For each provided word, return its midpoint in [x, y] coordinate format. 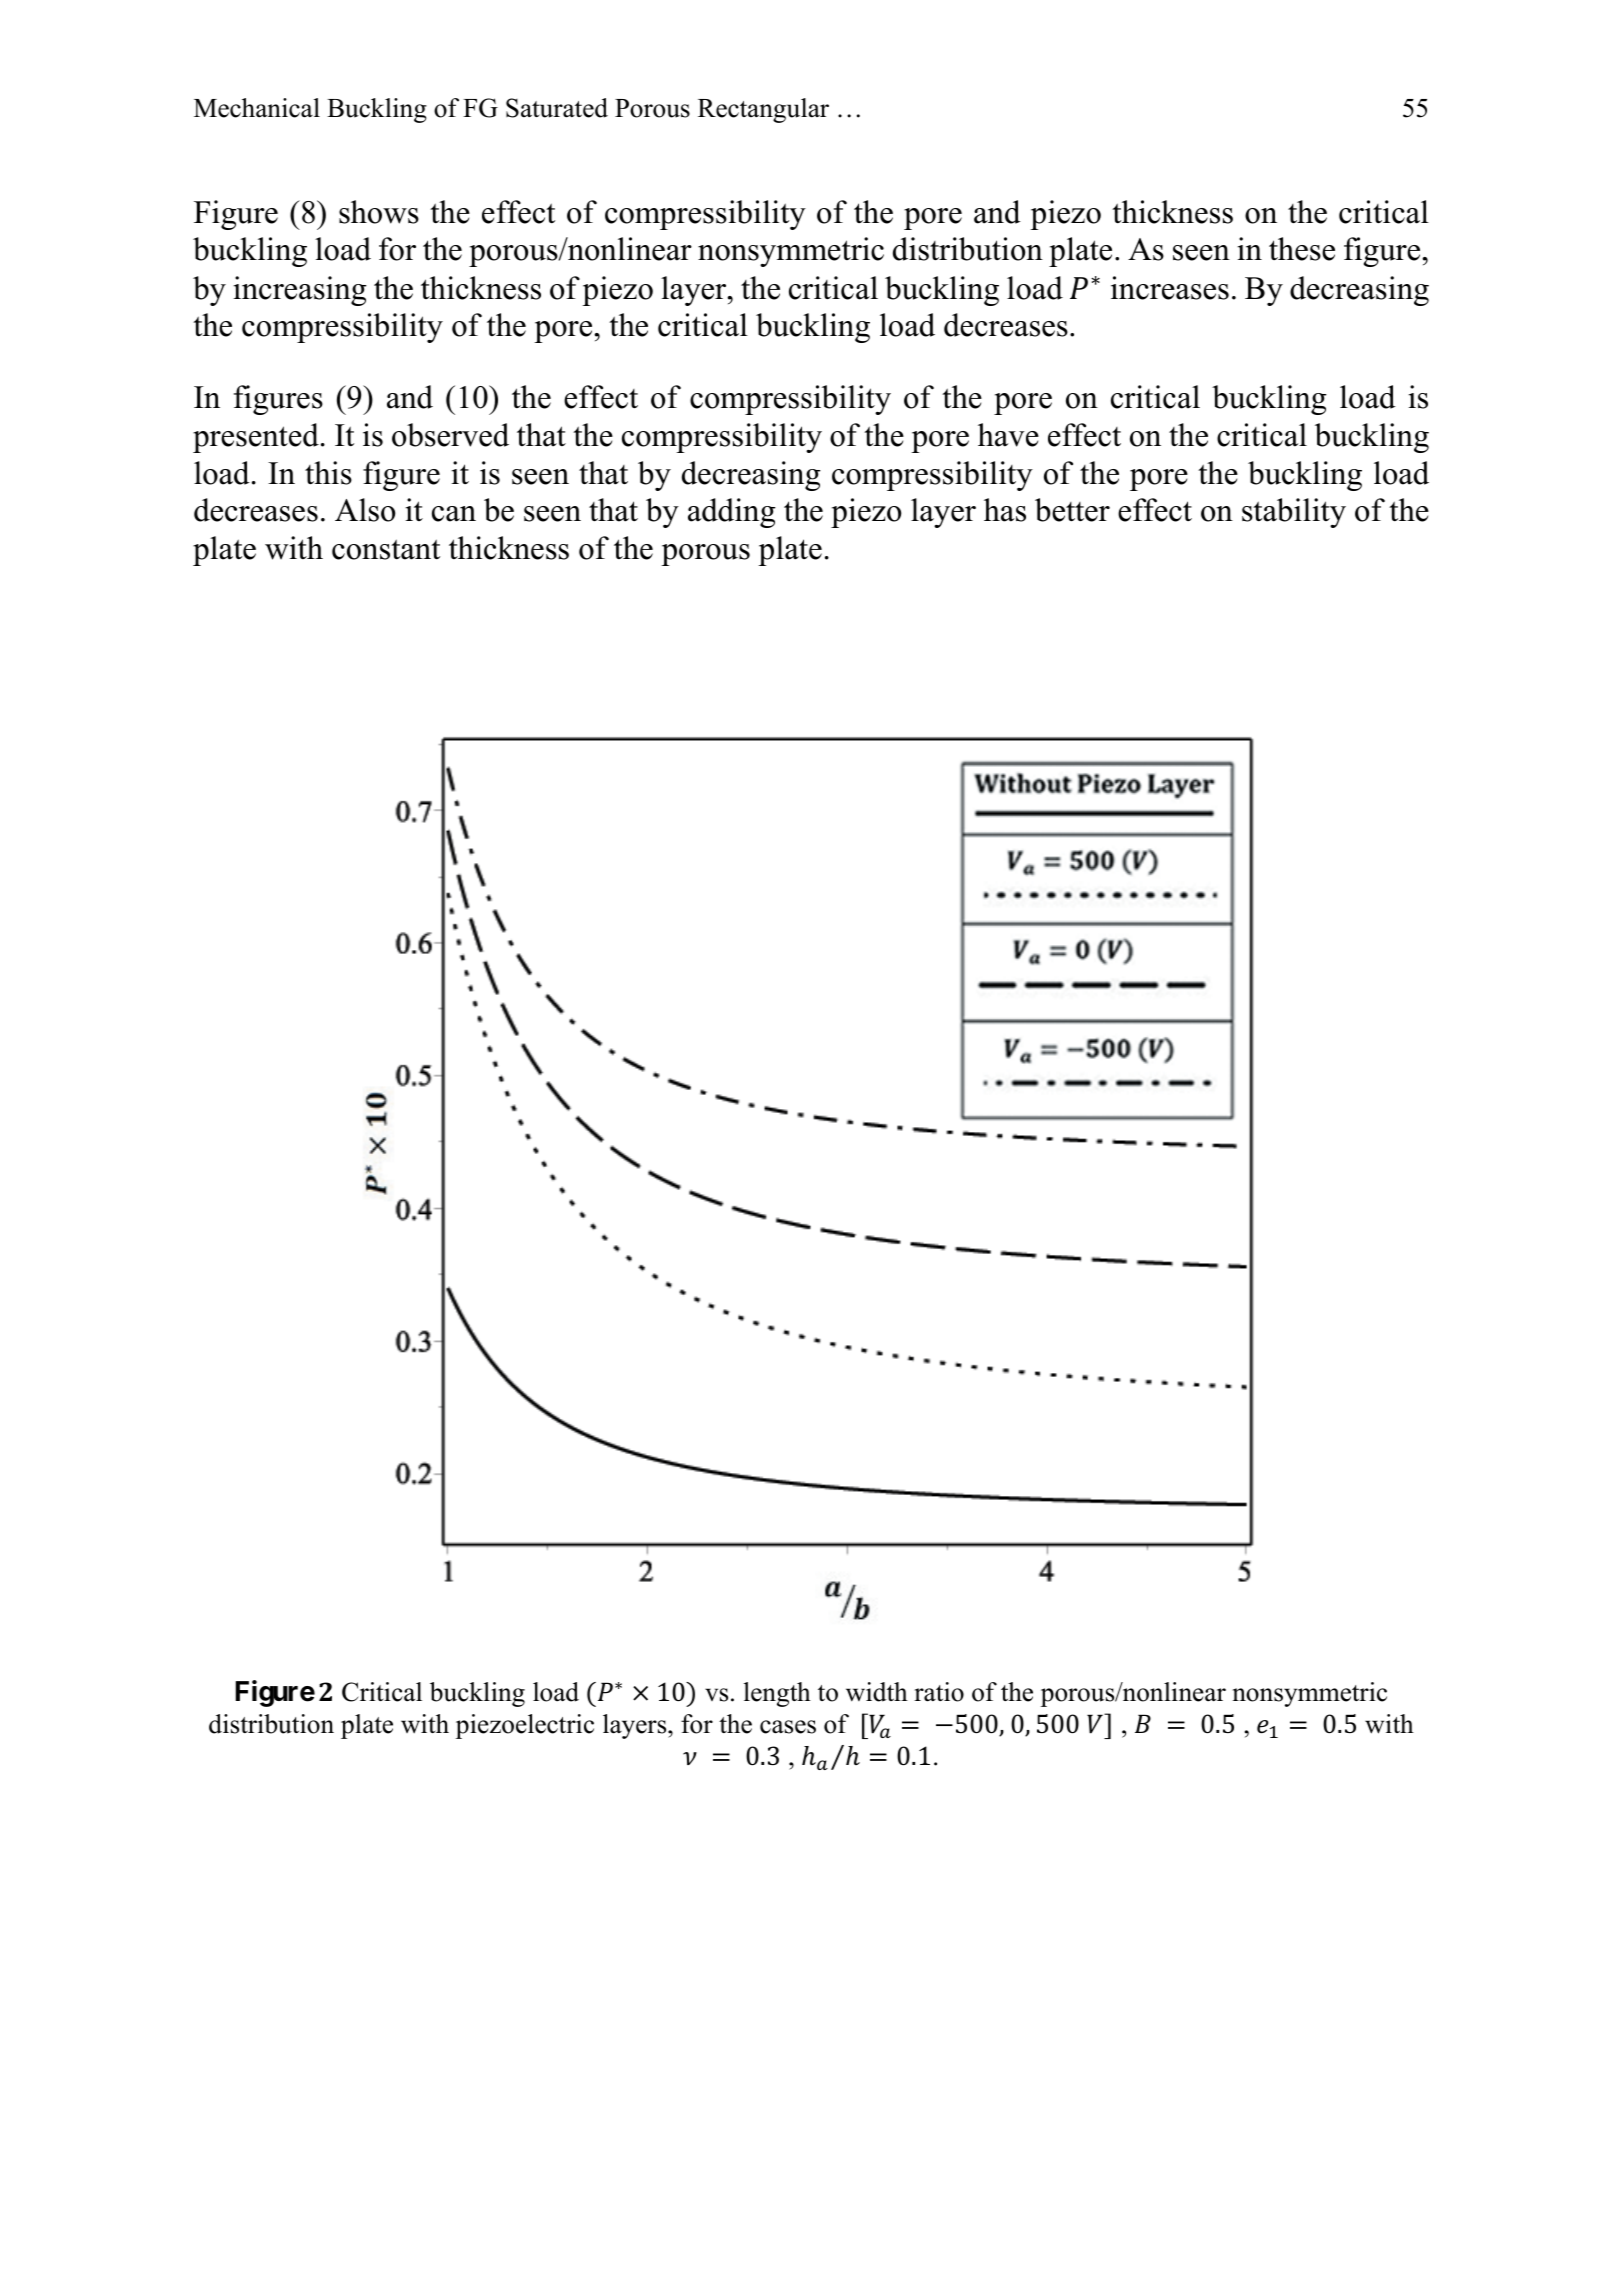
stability [1294, 513]
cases [788, 1727]
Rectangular [763, 110]
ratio [939, 1692]
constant [386, 549]
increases [1170, 288]
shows [379, 212]
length [777, 1694]
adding [732, 513]
